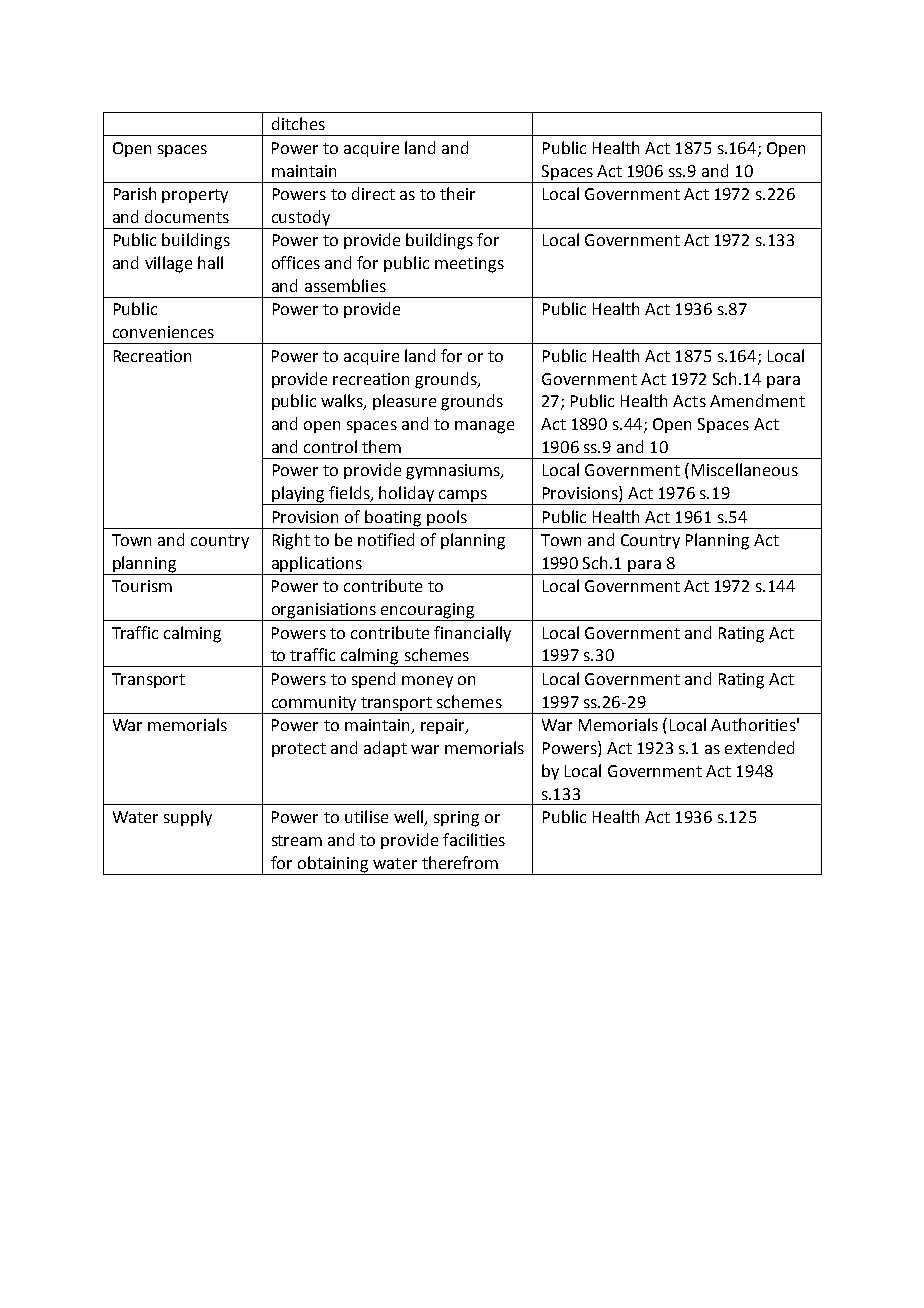 Image resolution: width=924 pixels, height=1308 pixels. I want to click on manage, so click(484, 427).
